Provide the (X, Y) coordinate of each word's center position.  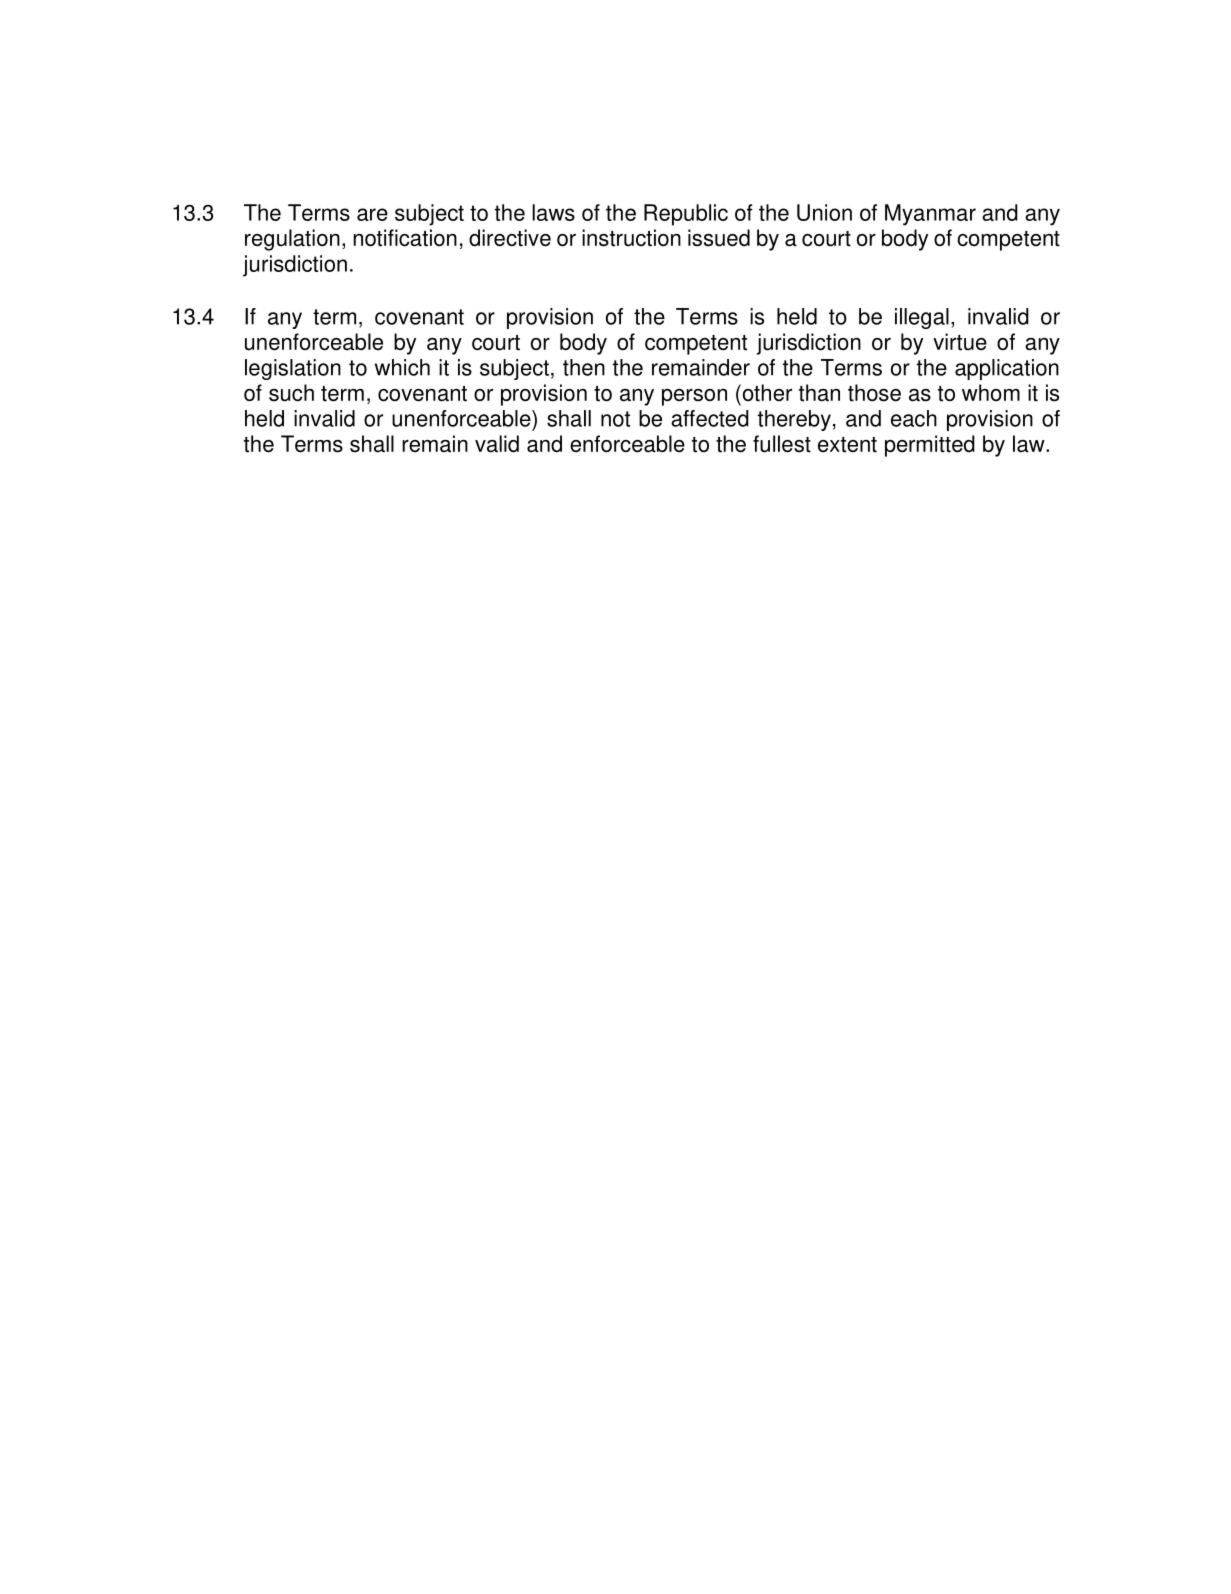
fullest (782, 444)
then (584, 367)
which (402, 367)
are (372, 214)
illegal (922, 318)
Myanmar (930, 215)
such (291, 393)
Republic (686, 215)
